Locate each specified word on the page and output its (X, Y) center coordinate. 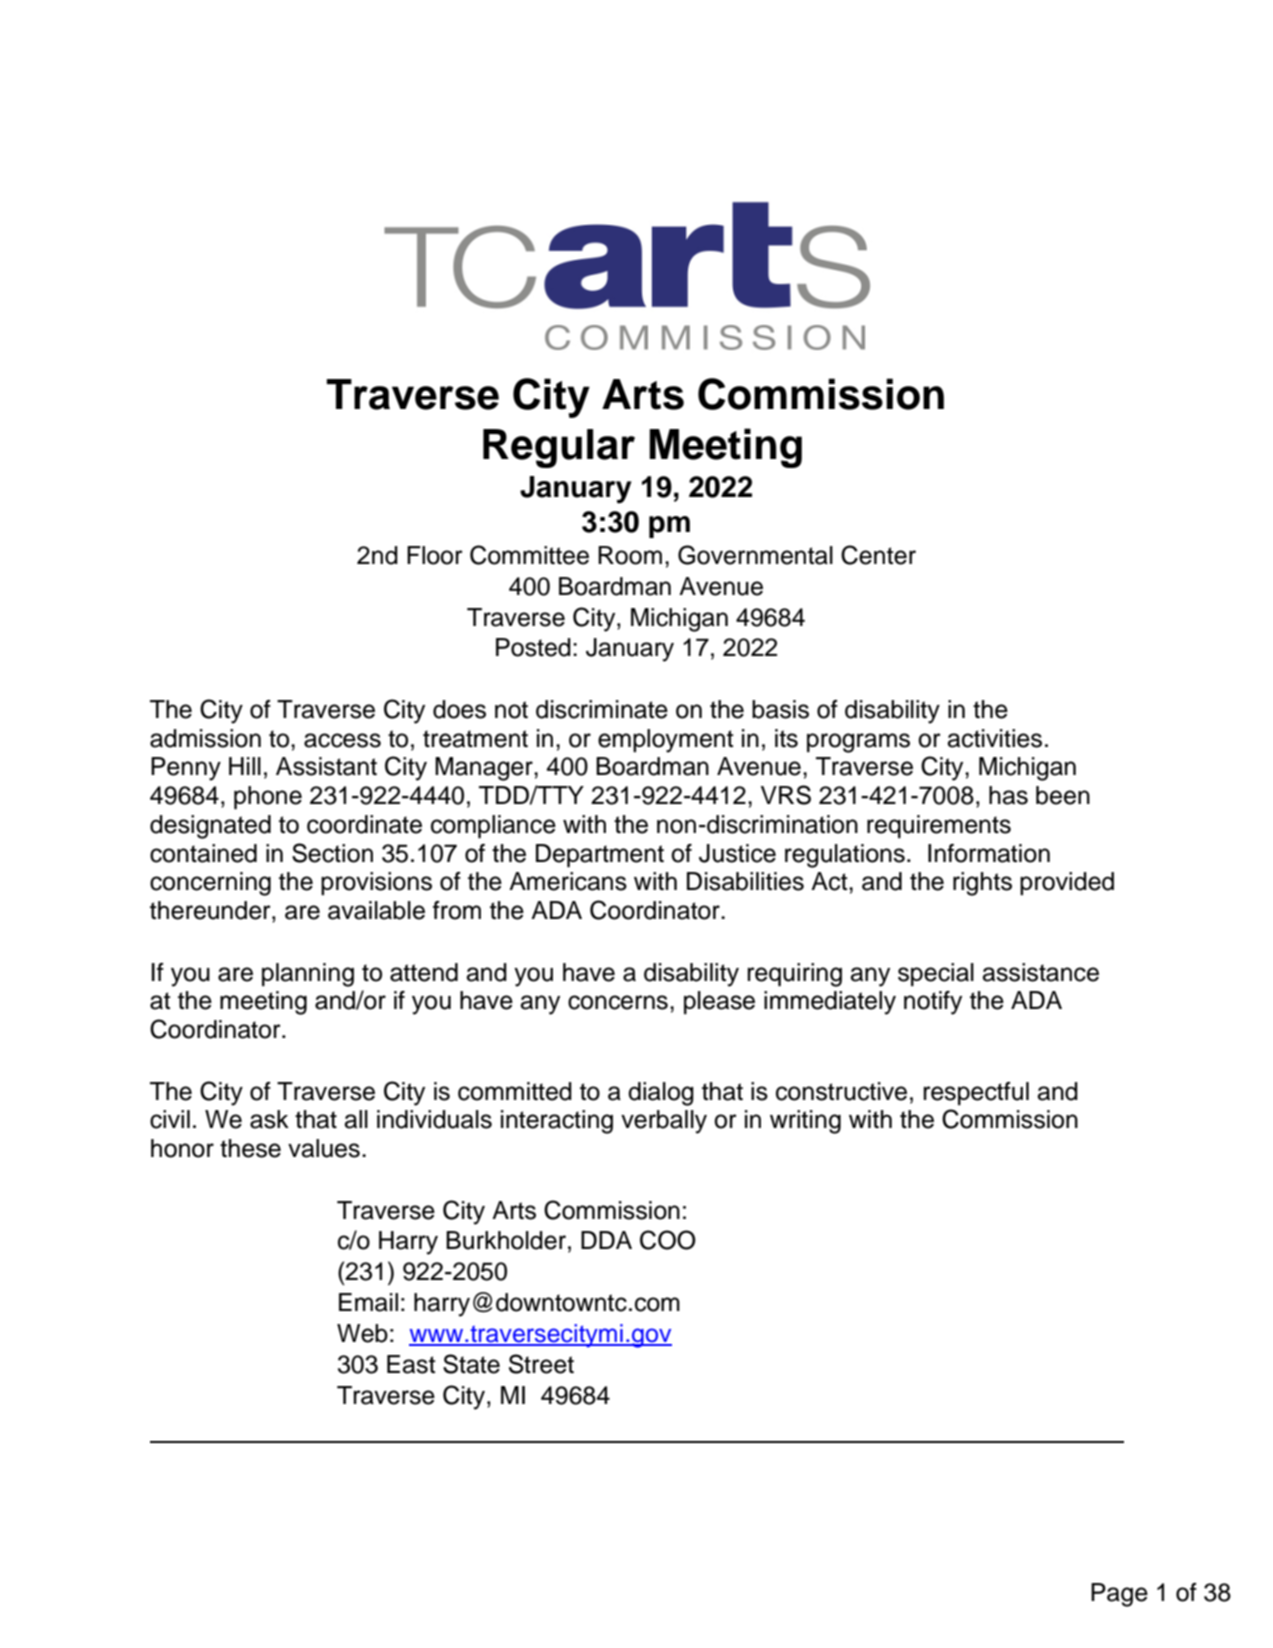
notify (933, 1003)
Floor (435, 555)
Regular (559, 448)
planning (308, 975)
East (411, 1364)
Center (878, 555)
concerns (618, 1002)
